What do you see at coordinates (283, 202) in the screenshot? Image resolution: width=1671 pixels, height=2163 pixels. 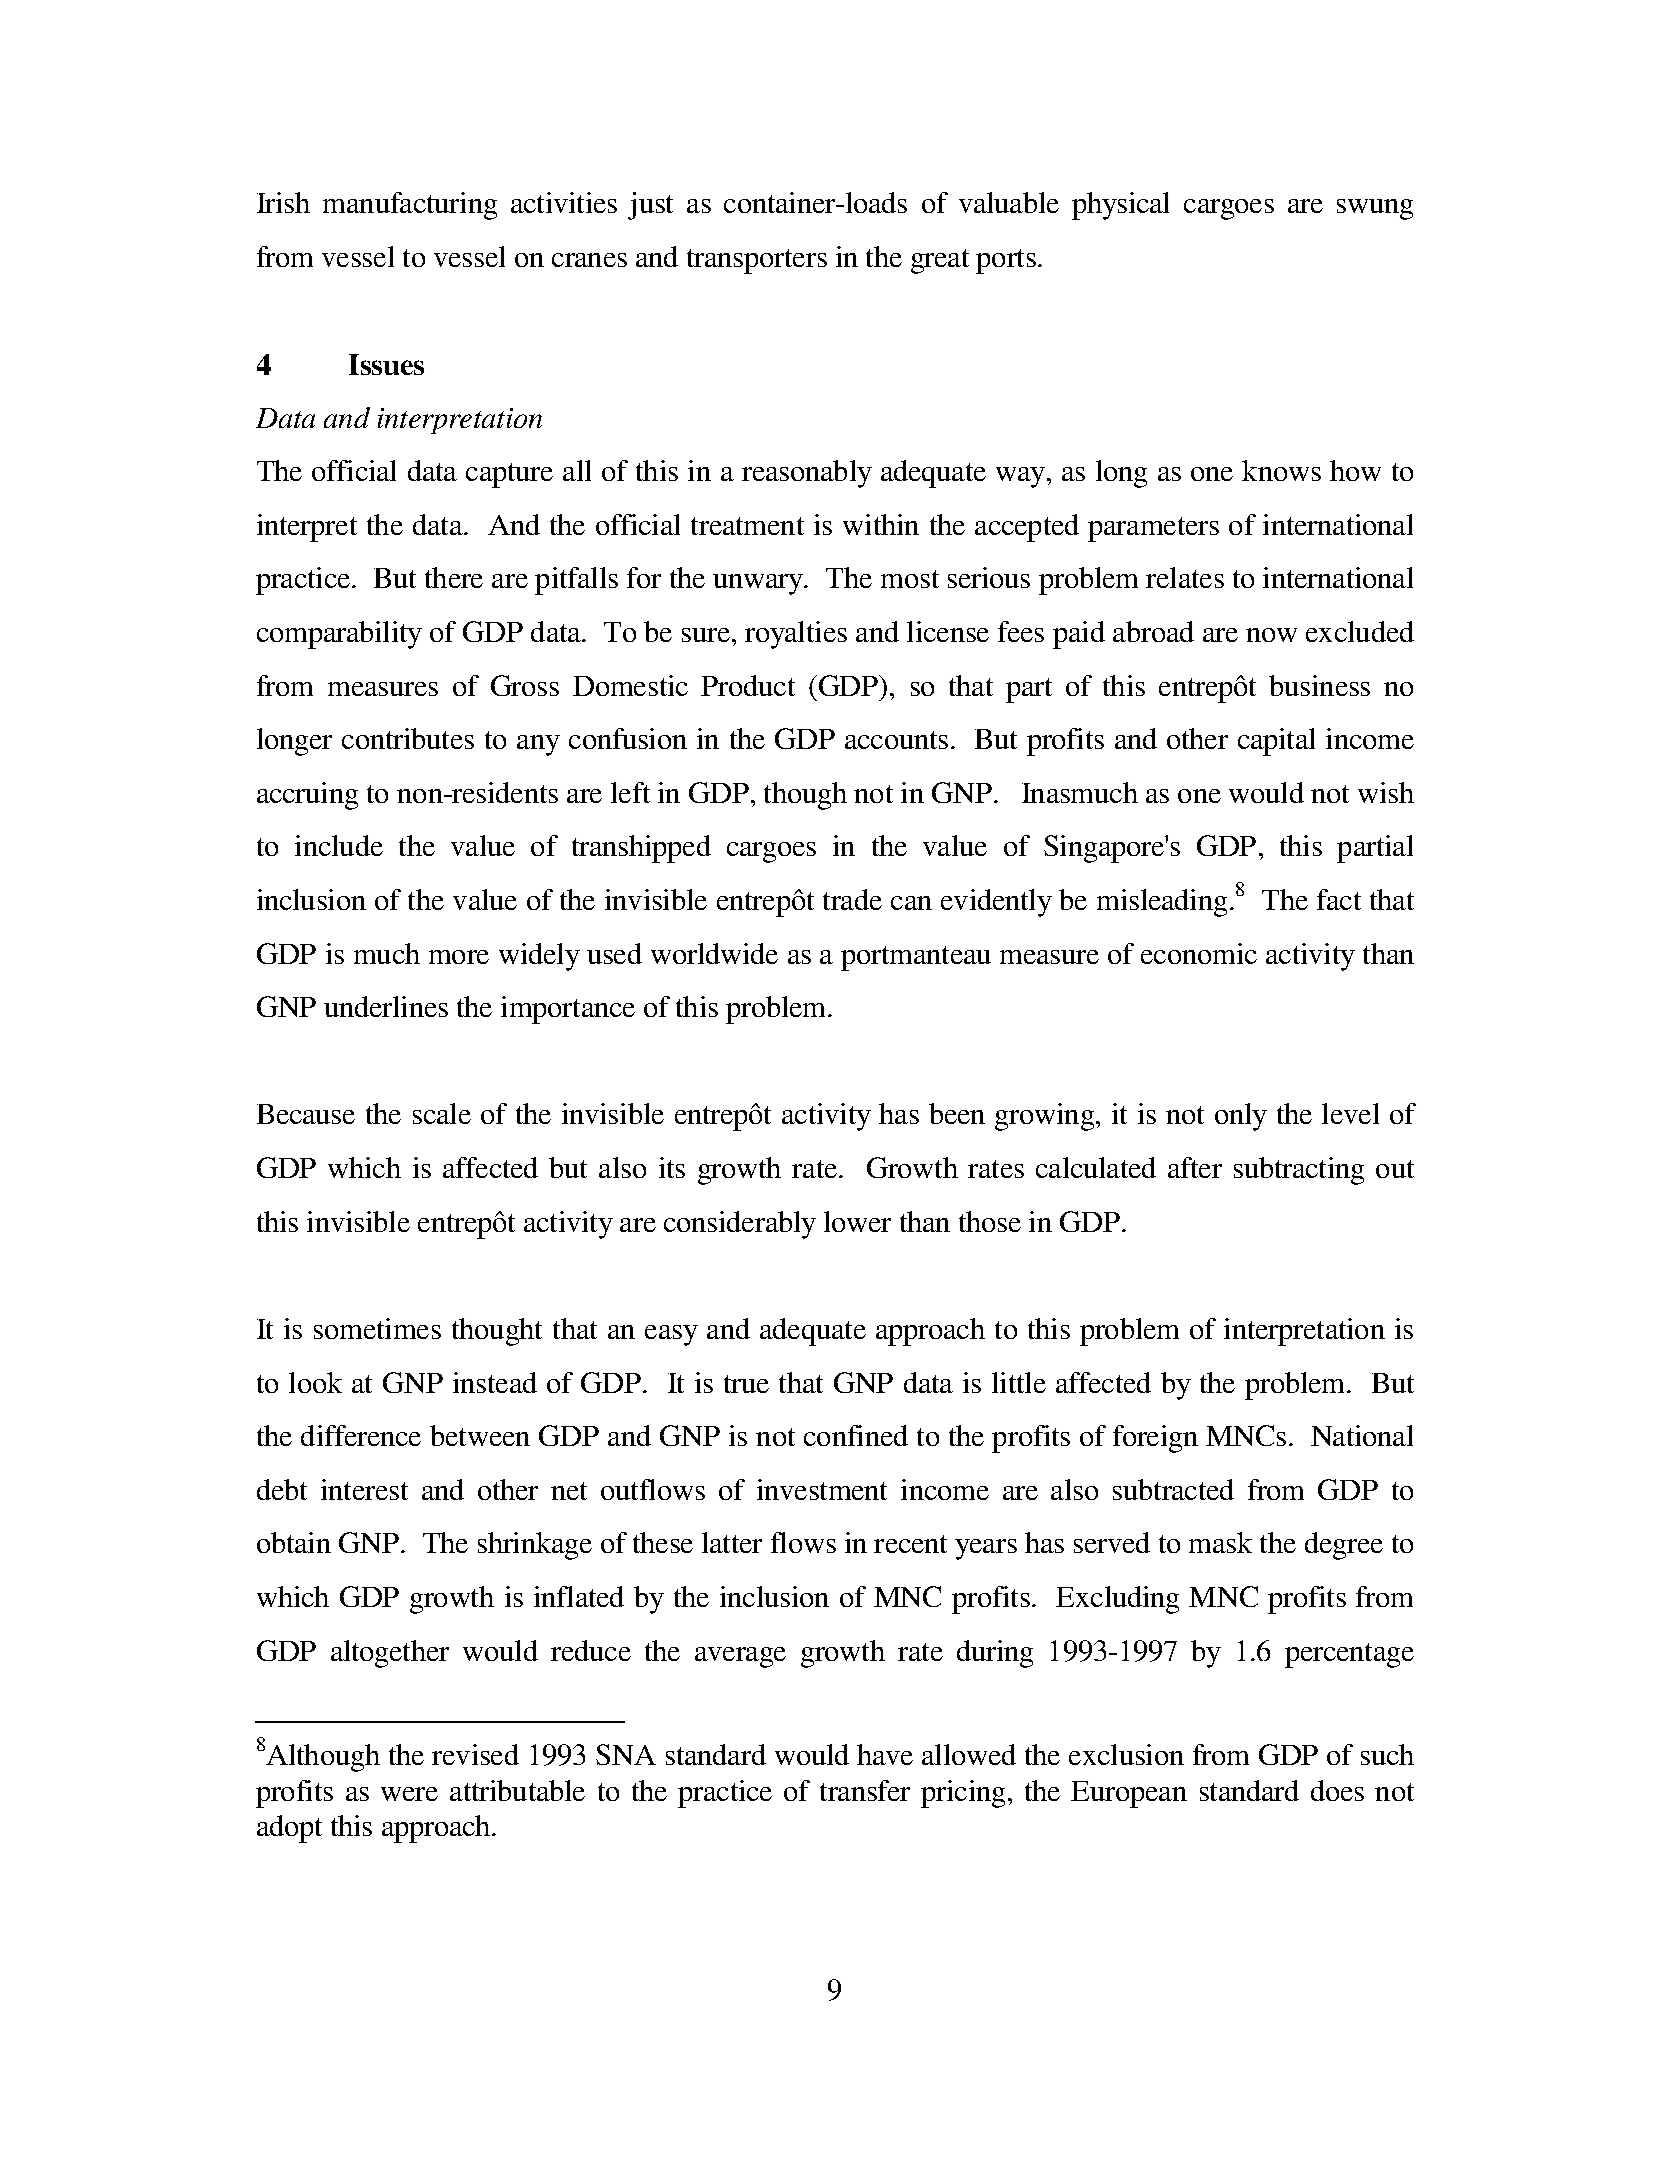 I see `Irish` at bounding box center [283, 202].
